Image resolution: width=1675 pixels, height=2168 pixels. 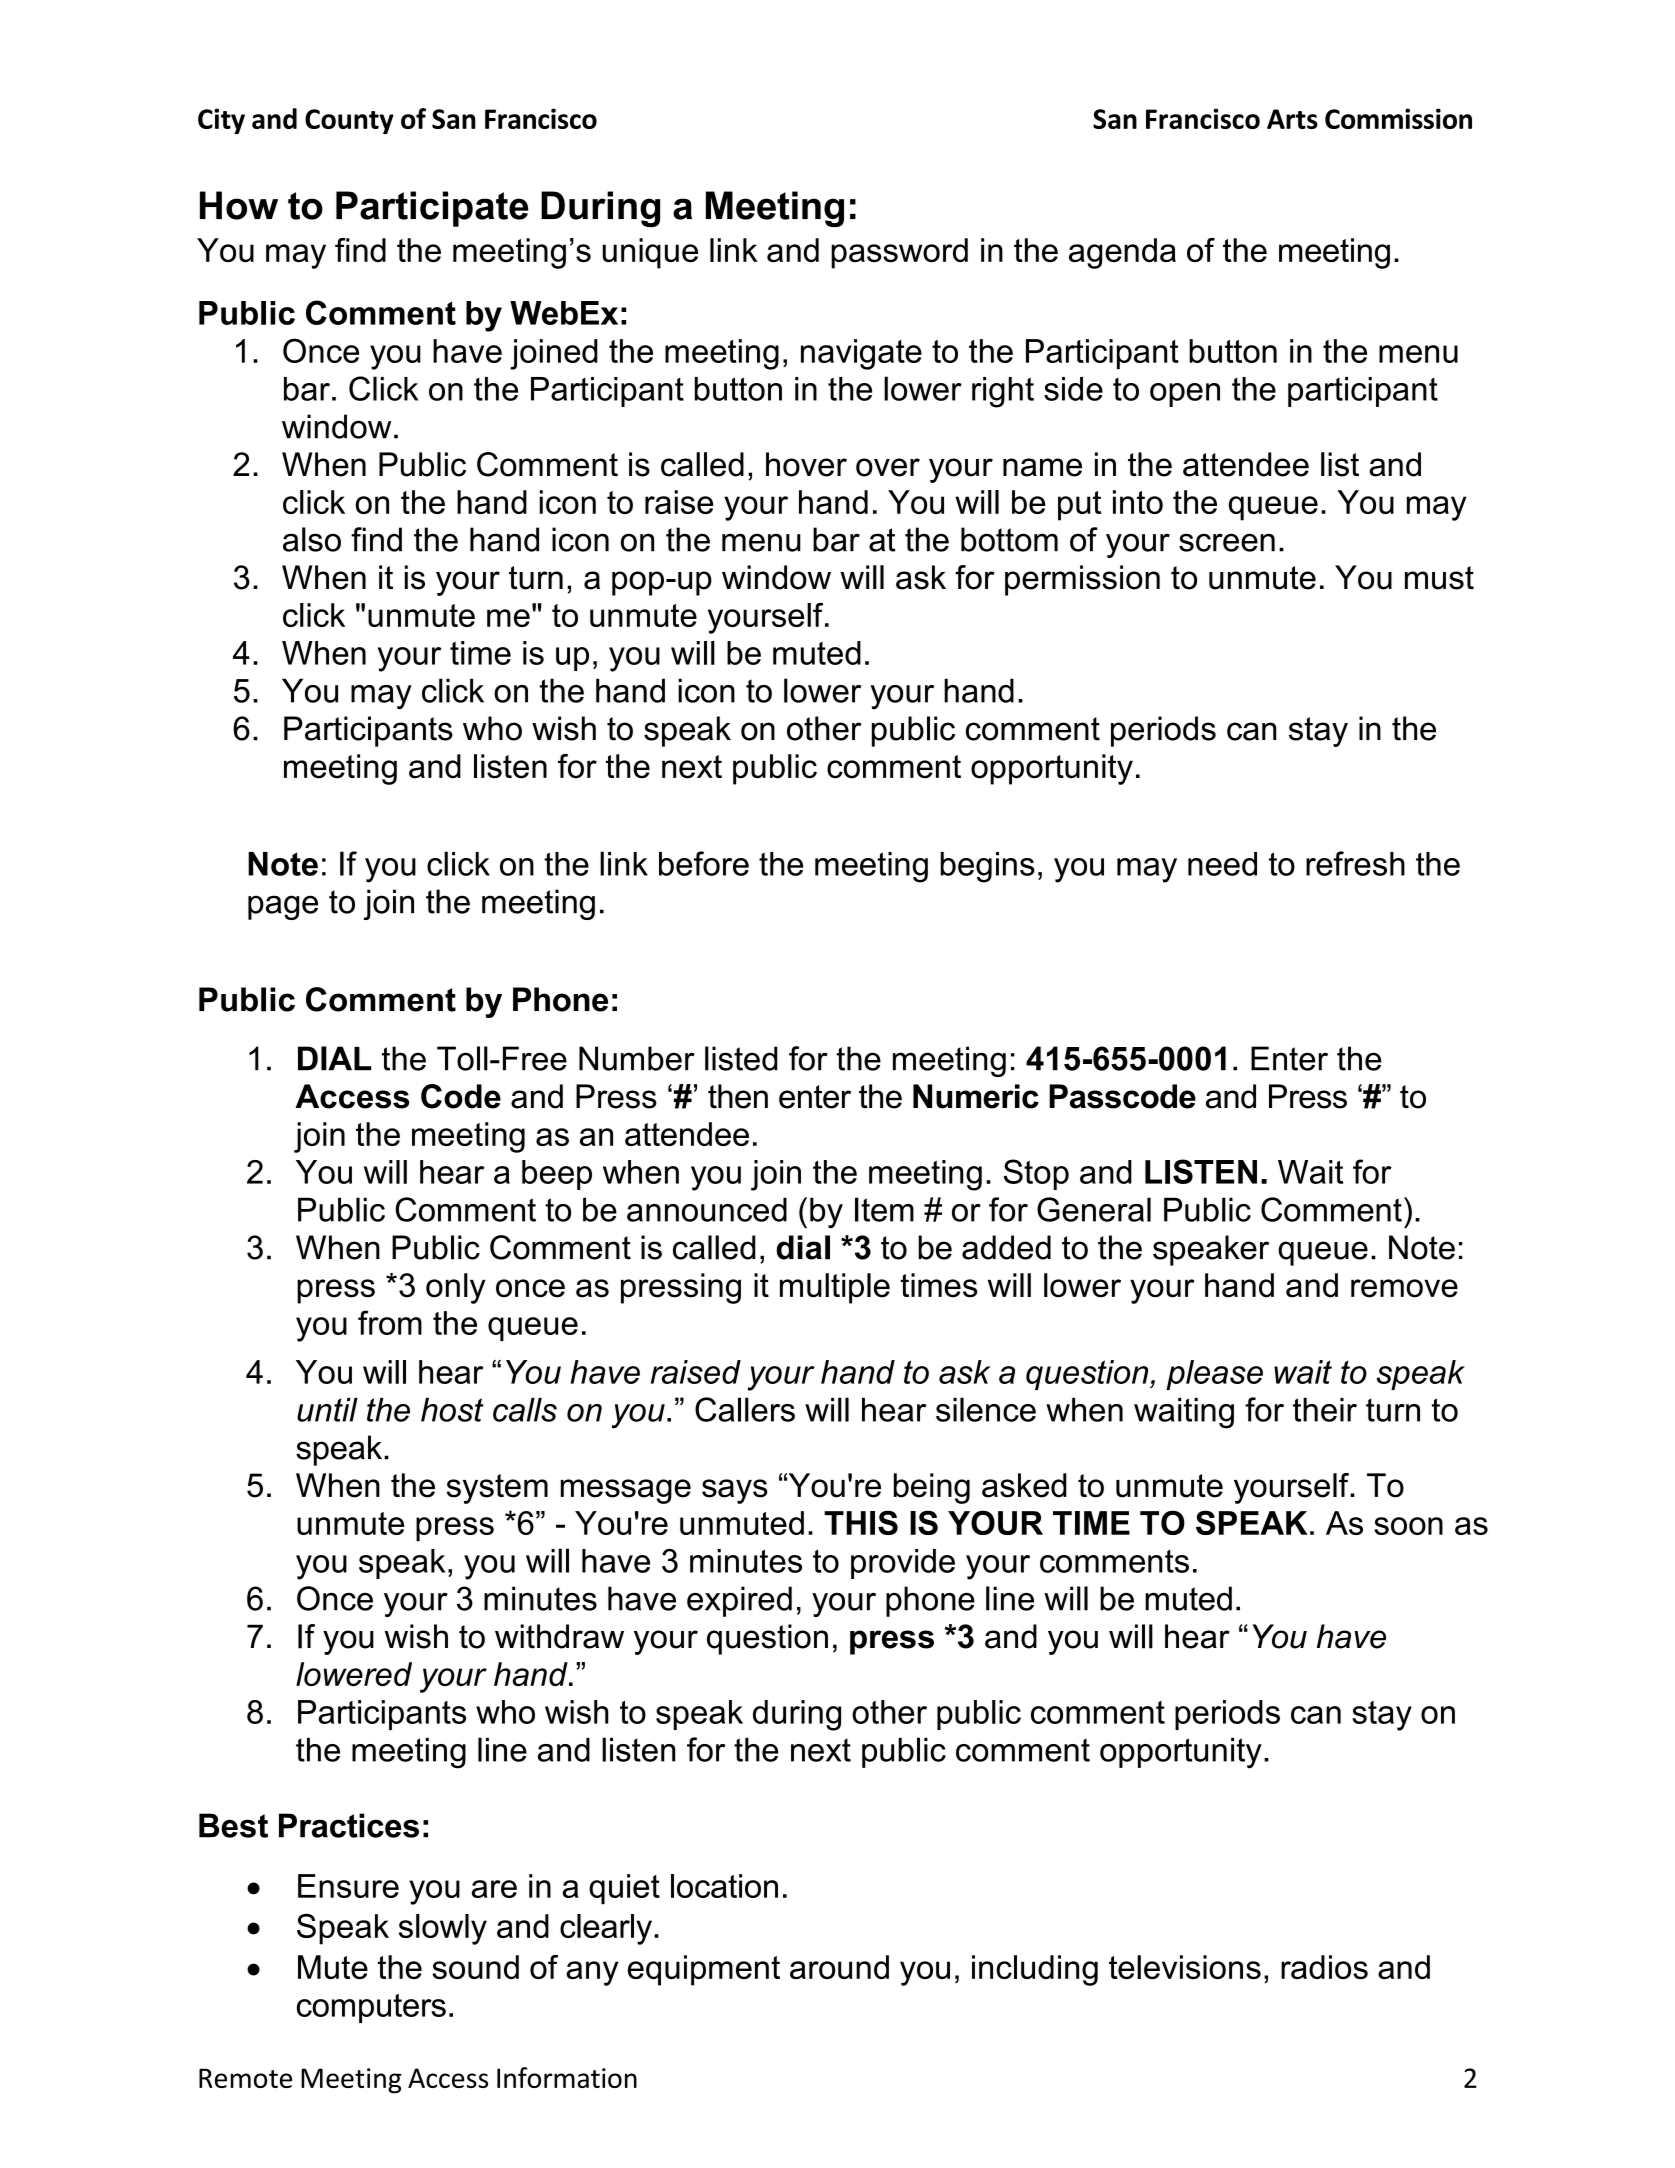 What do you see at coordinates (738, 1096) in the image?
I see `then` at bounding box center [738, 1096].
